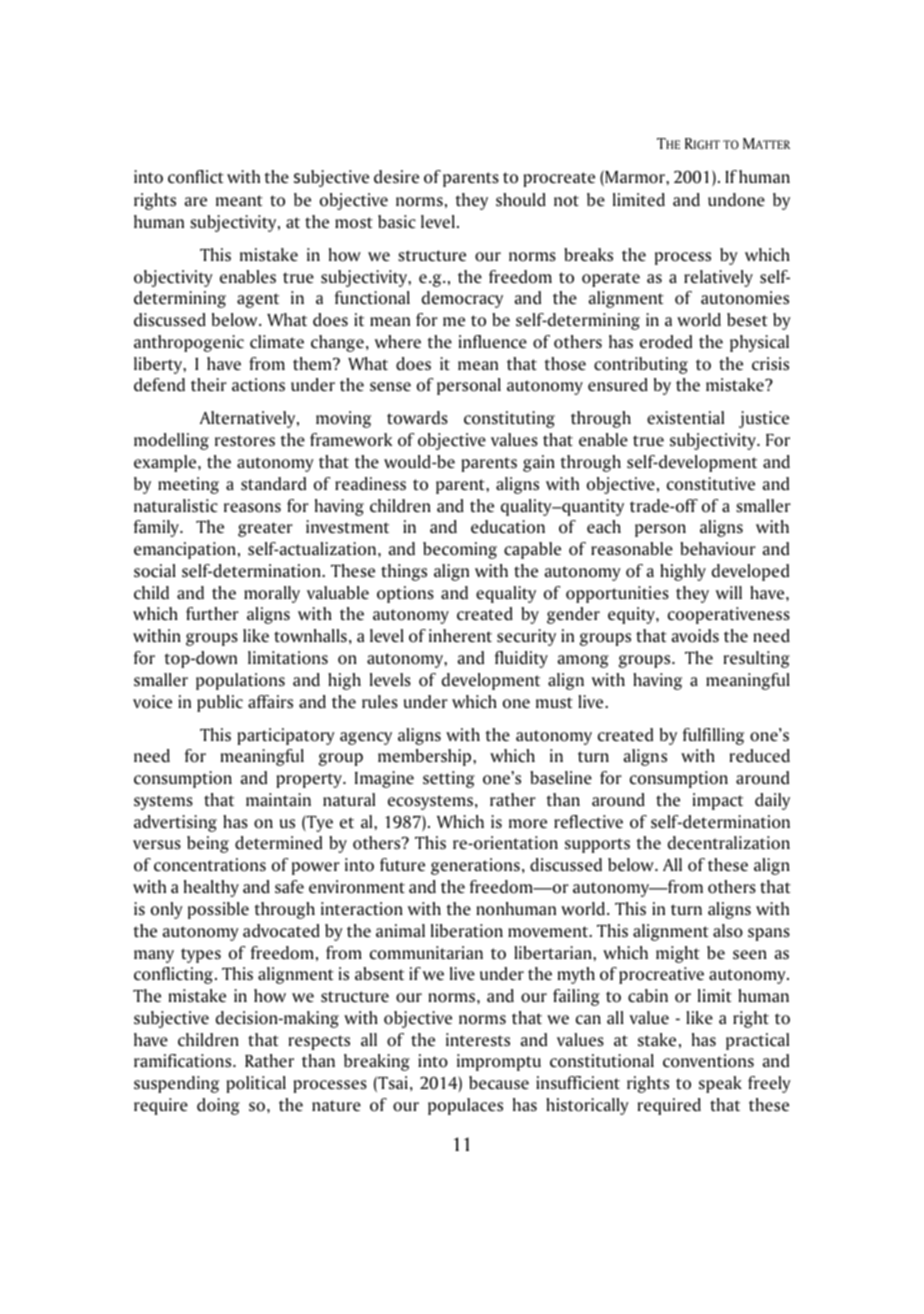  Describe the element at coordinates (475, 866) in the image. I see `generations` at that location.
